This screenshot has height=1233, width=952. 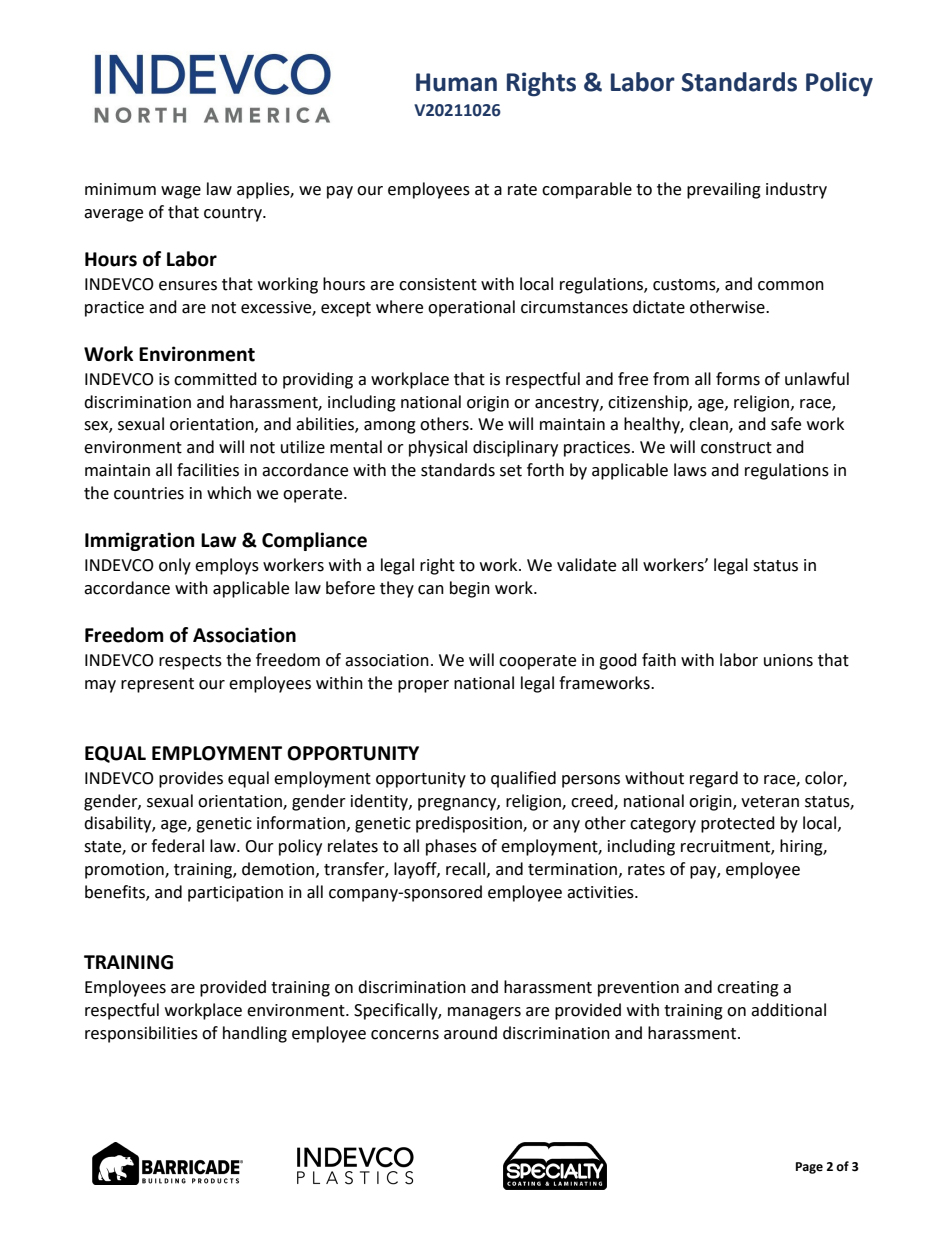 I want to click on predisposition, so click(x=470, y=824).
